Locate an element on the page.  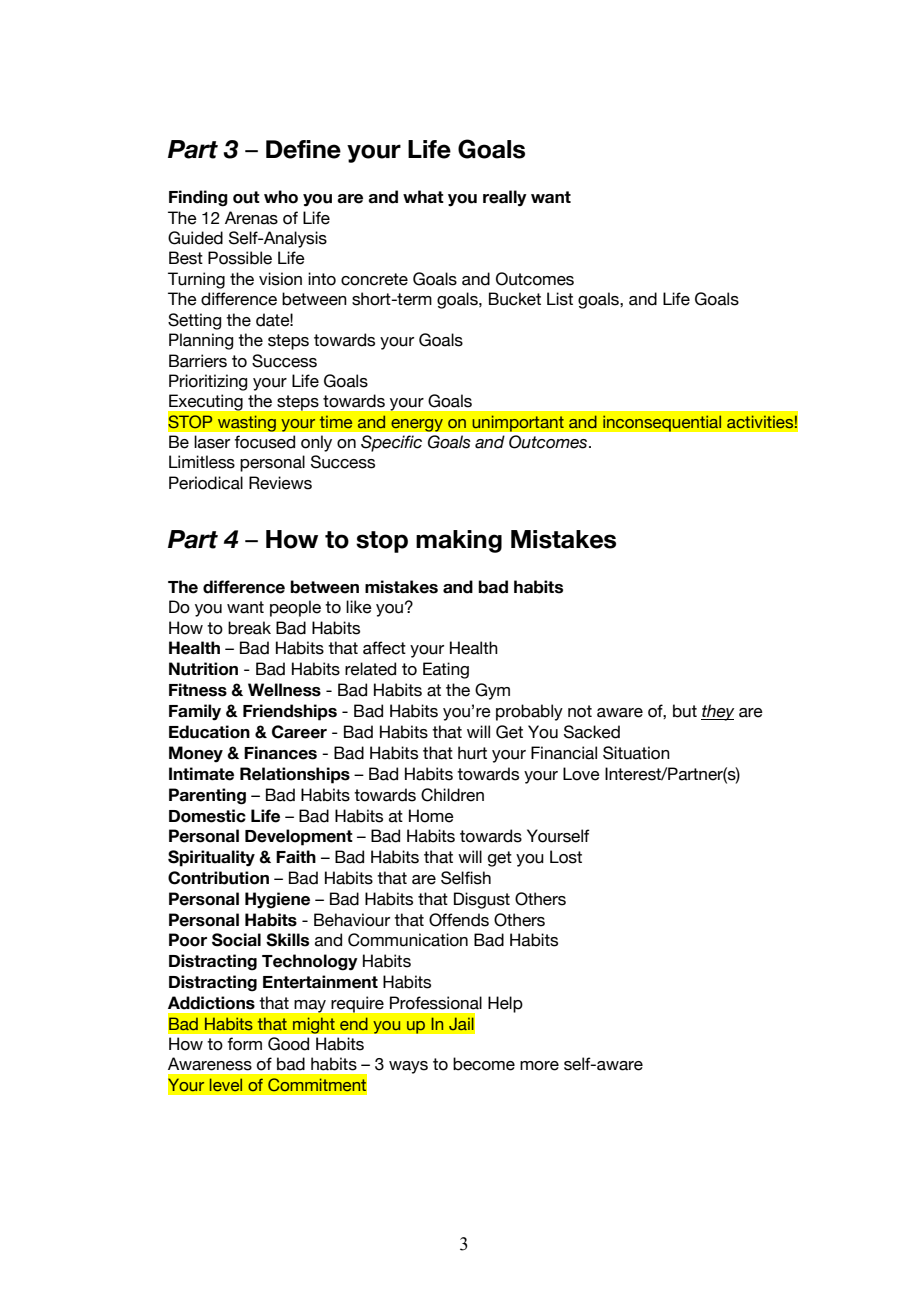
form is located at coordinates (244, 1044).
